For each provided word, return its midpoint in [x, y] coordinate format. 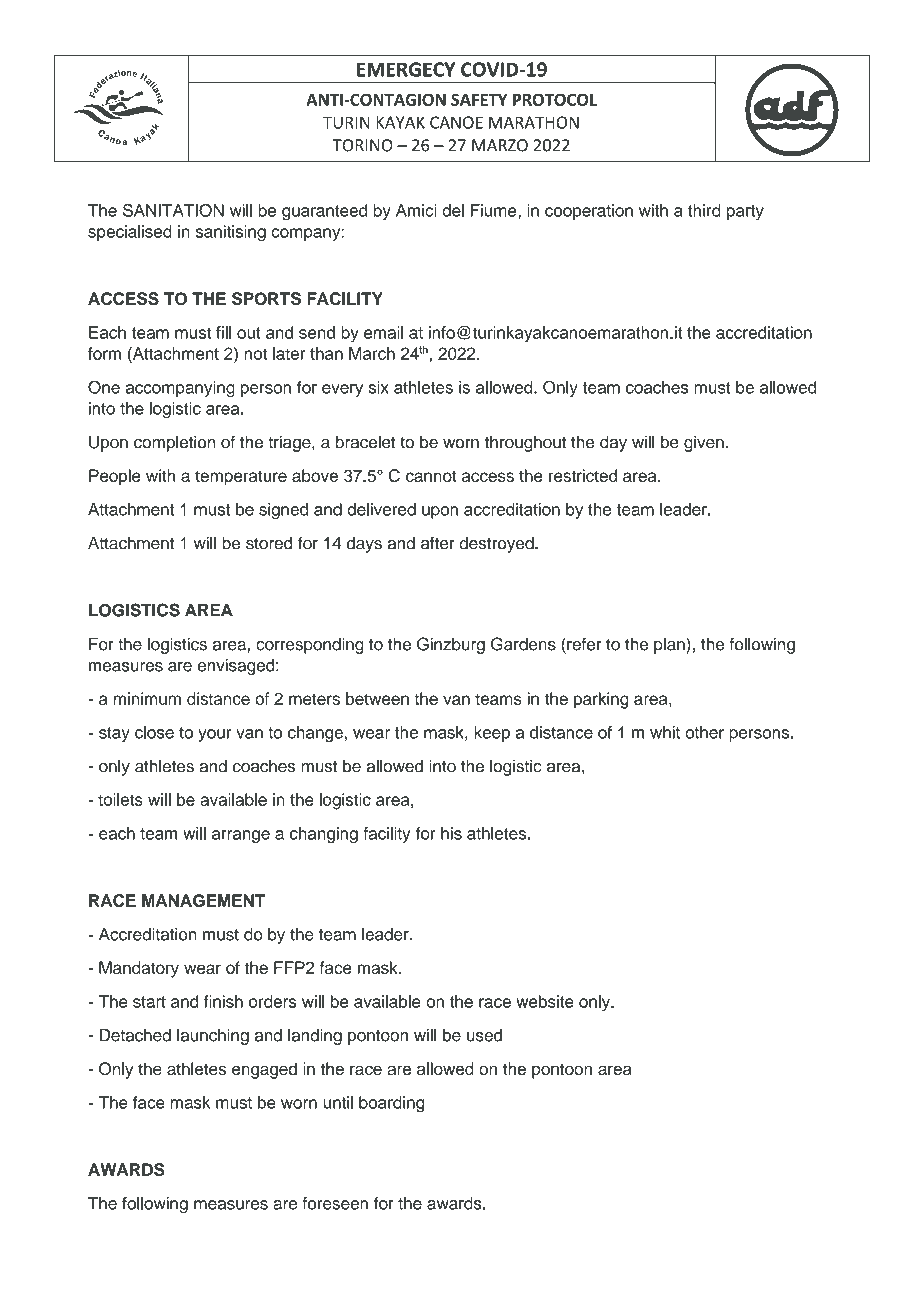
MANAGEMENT [203, 900]
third [704, 210]
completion [174, 443]
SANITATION [173, 210]
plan [670, 645]
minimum [147, 698]
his [451, 833]
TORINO [363, 145]
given [704, 443]
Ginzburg [451, 645]
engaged [264, 1070]
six [379, 387]
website [545, 1001]
